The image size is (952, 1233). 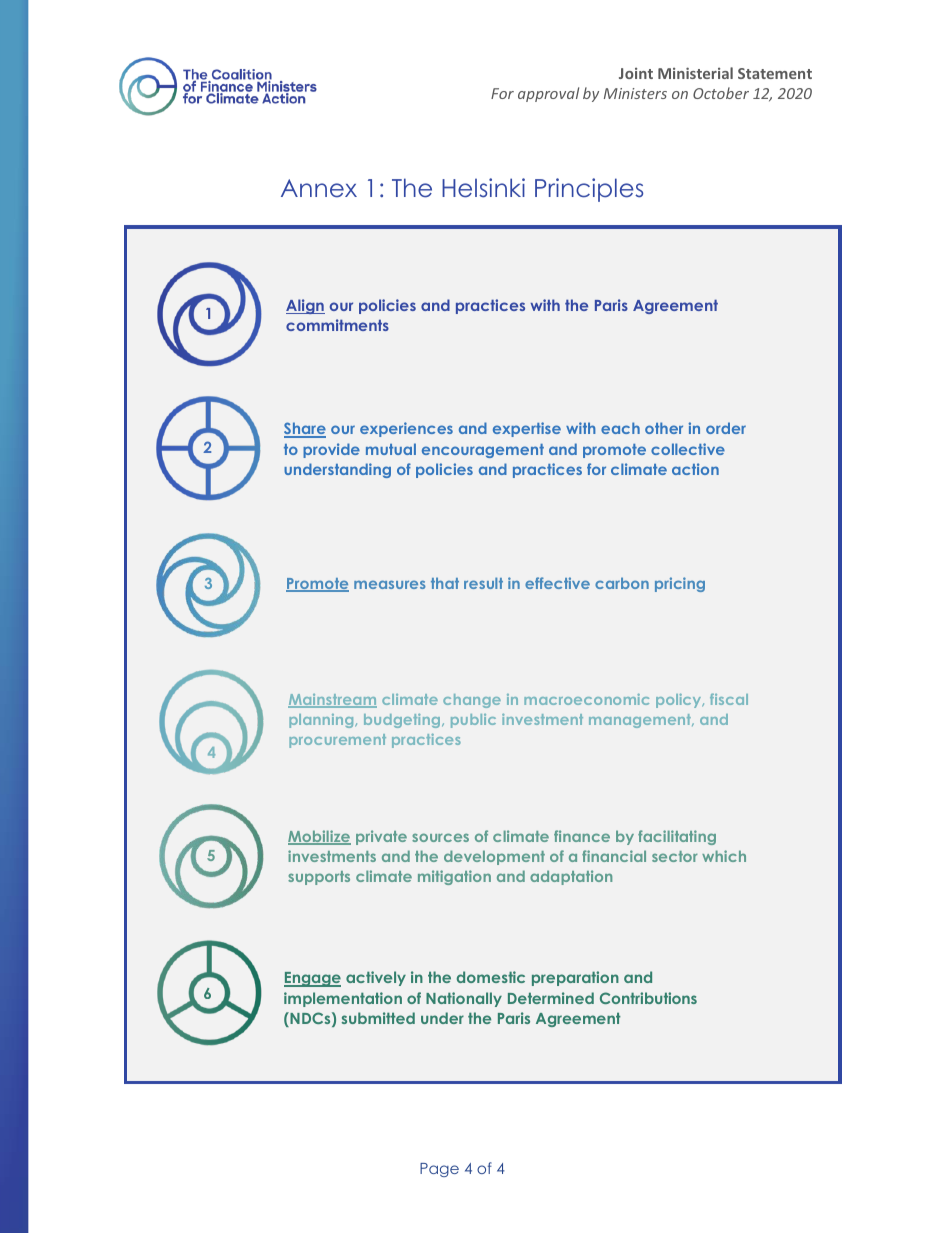 What do you see at coordinates (527, 429) in the image?
I see `expertise` at bounding box center [527, 429].
